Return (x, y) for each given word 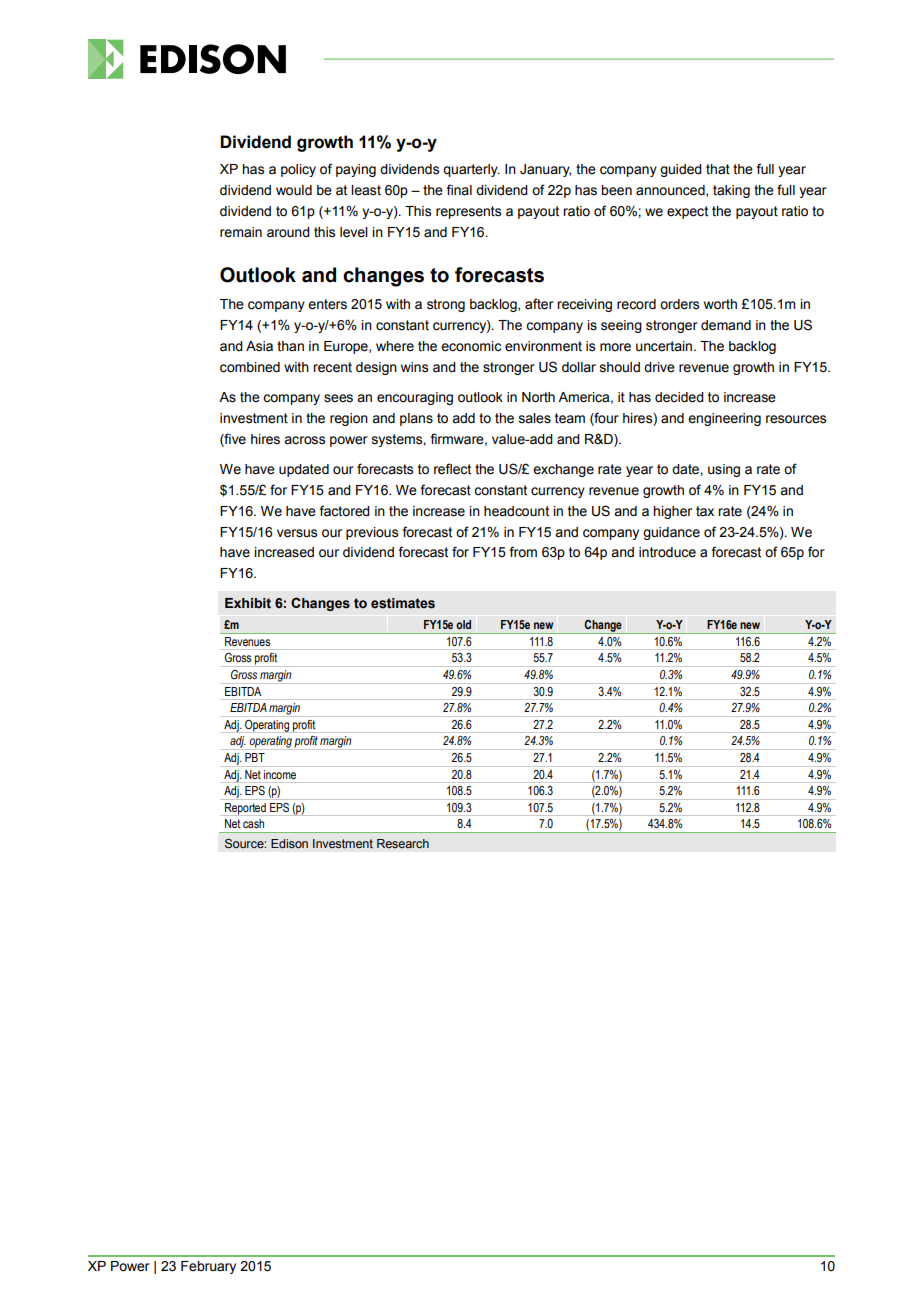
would (294, 190)
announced (671, 191)
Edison (289, 843)
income (280, 774)
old (463, 624)
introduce (667, 552)
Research (403, 843)
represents (468, 212)
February (208, 1267)
